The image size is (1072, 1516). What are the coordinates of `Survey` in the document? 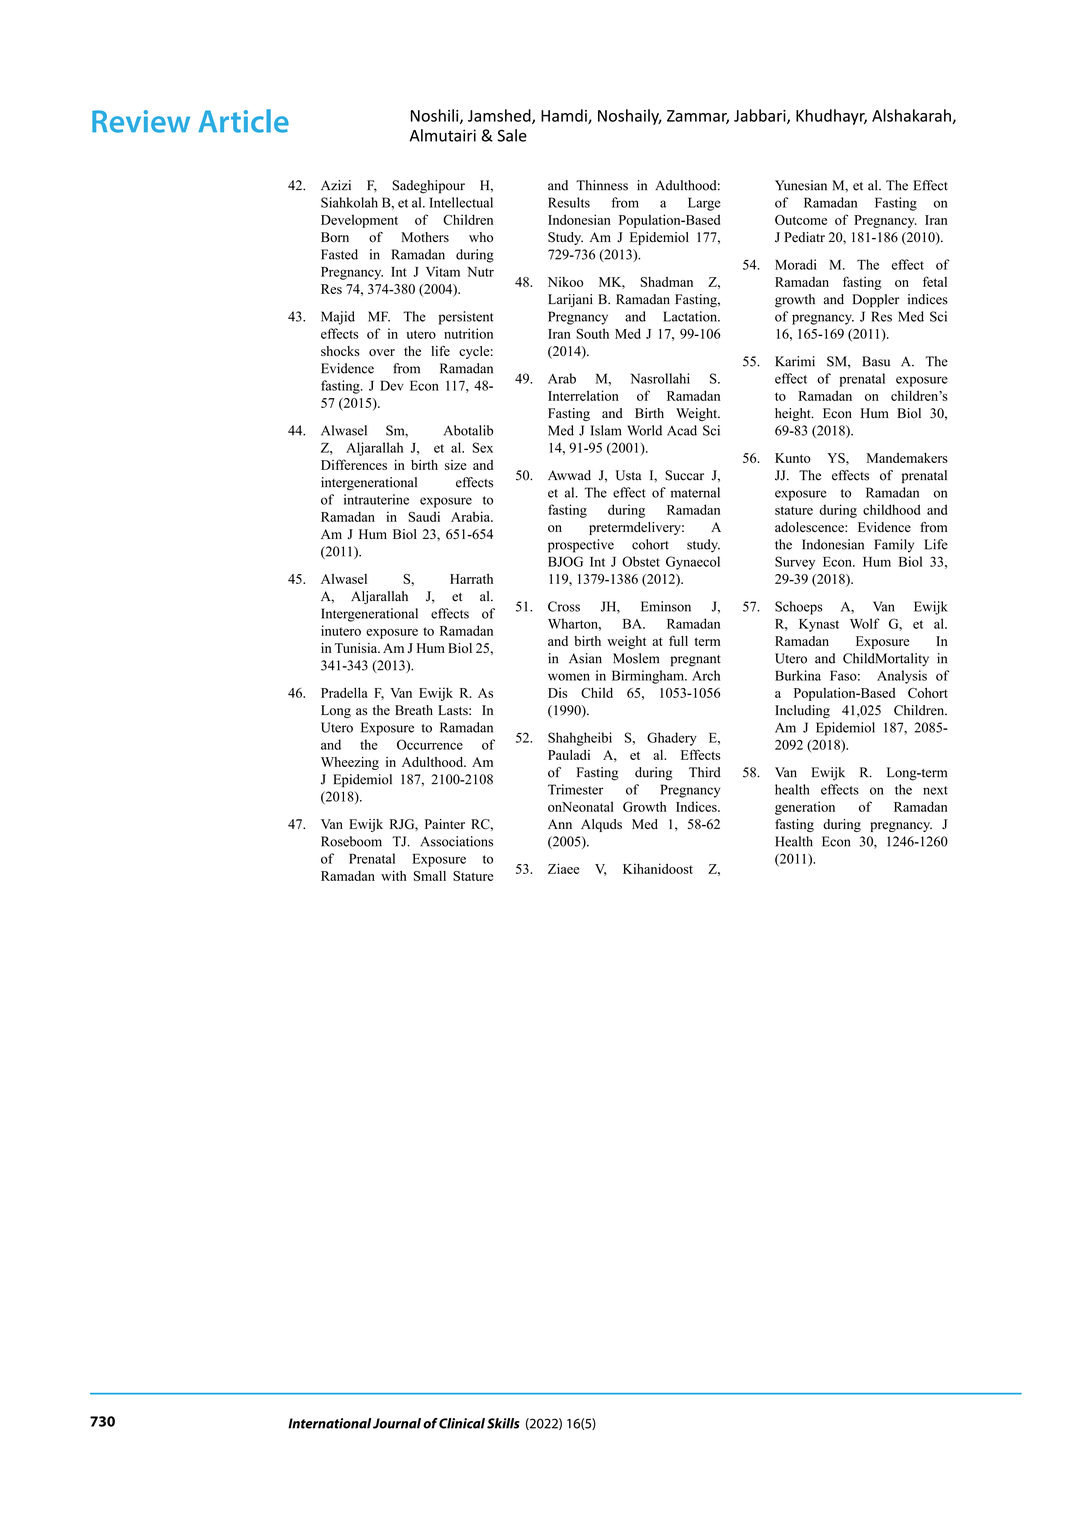 It's located at (795, 563).
